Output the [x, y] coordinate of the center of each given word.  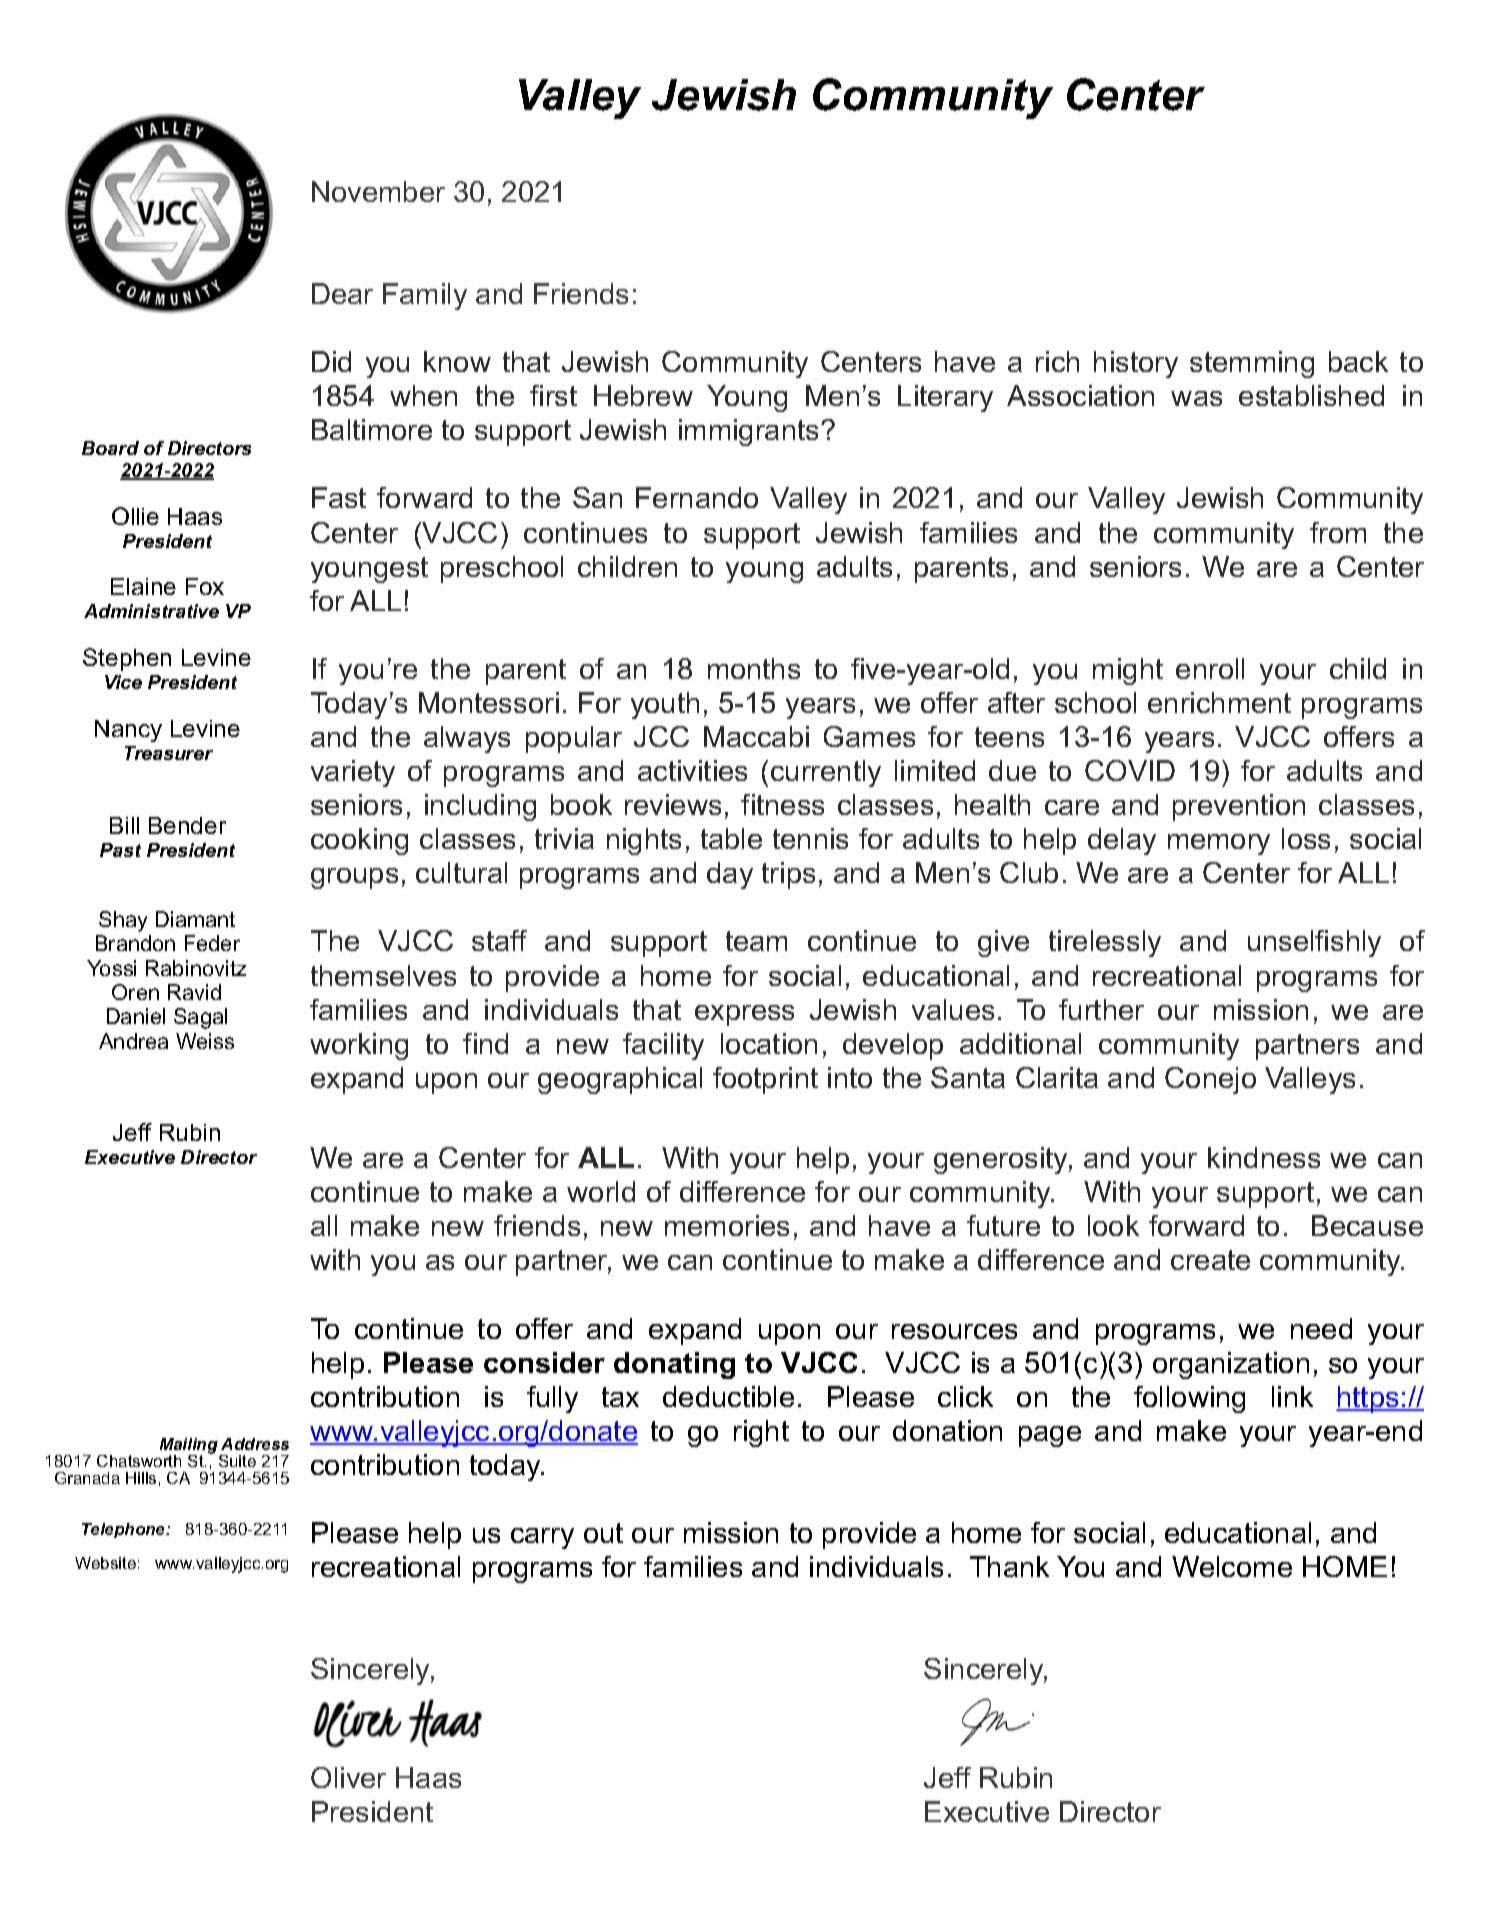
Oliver [348, 1777]
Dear [342, 293]
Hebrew [643, 395]
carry [542, 1538]
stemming [1252, 364]
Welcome [1232, 1566]
